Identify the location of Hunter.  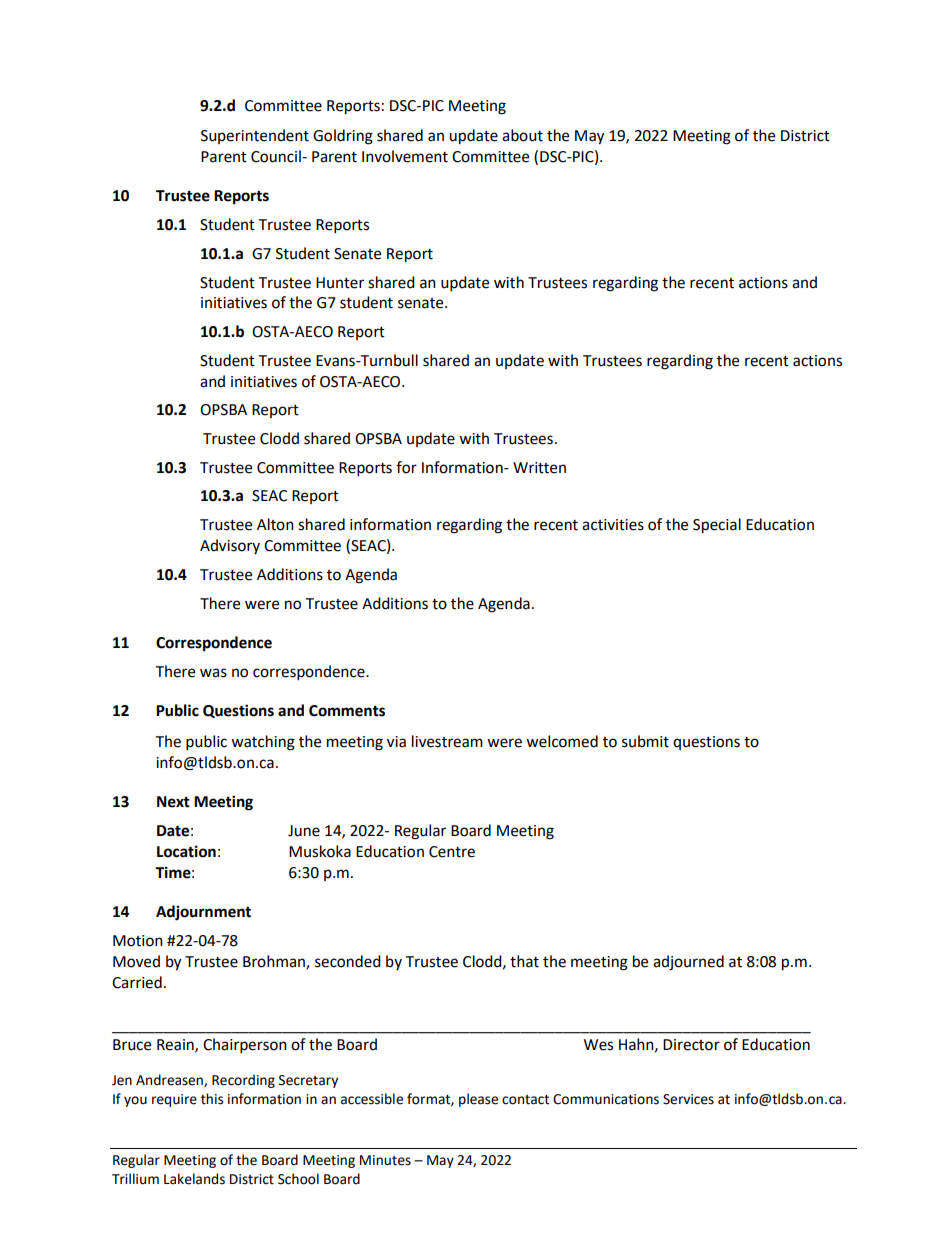
(340, 283).
